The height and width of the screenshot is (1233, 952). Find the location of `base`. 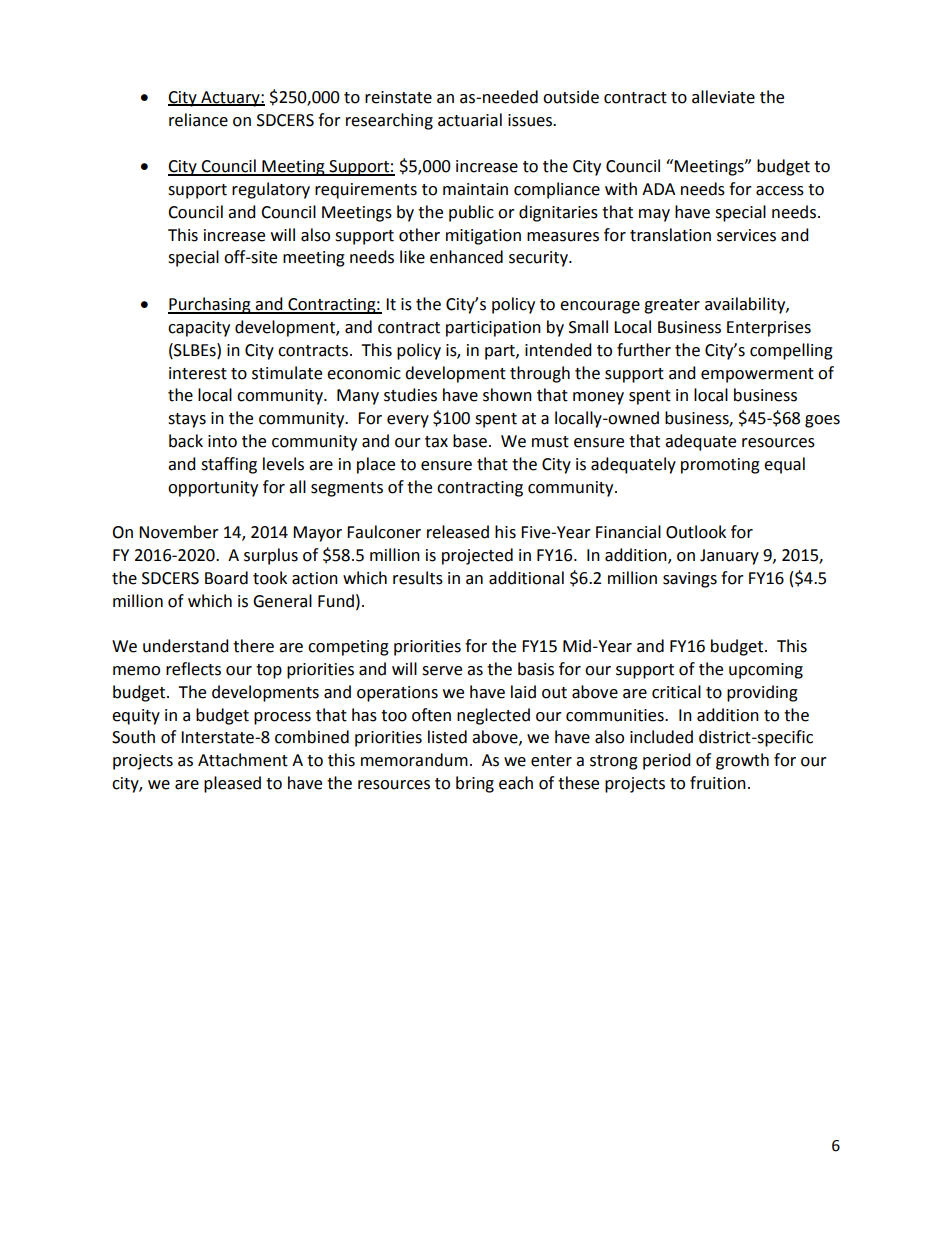

base is located at coordinates (470, 441).
